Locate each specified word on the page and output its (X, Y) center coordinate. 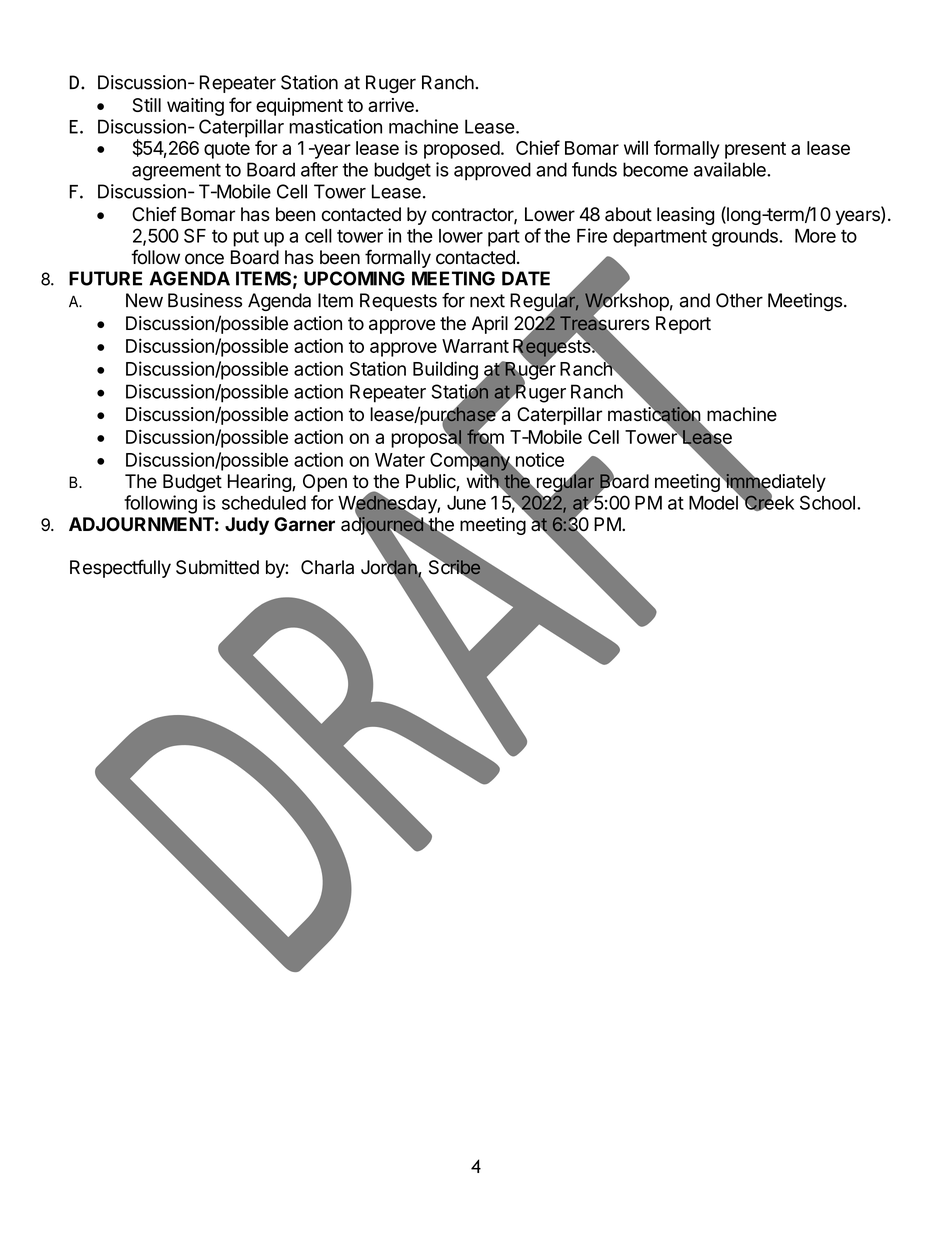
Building (445, 370)
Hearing (260, 483)
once (204, 259)
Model (714, 502)
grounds (746, 238)
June (466, 503)
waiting (195, 107)
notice (538, 460)
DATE (526, 278)
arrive (392, 105)
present (755, 150)
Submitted (217, 567)
